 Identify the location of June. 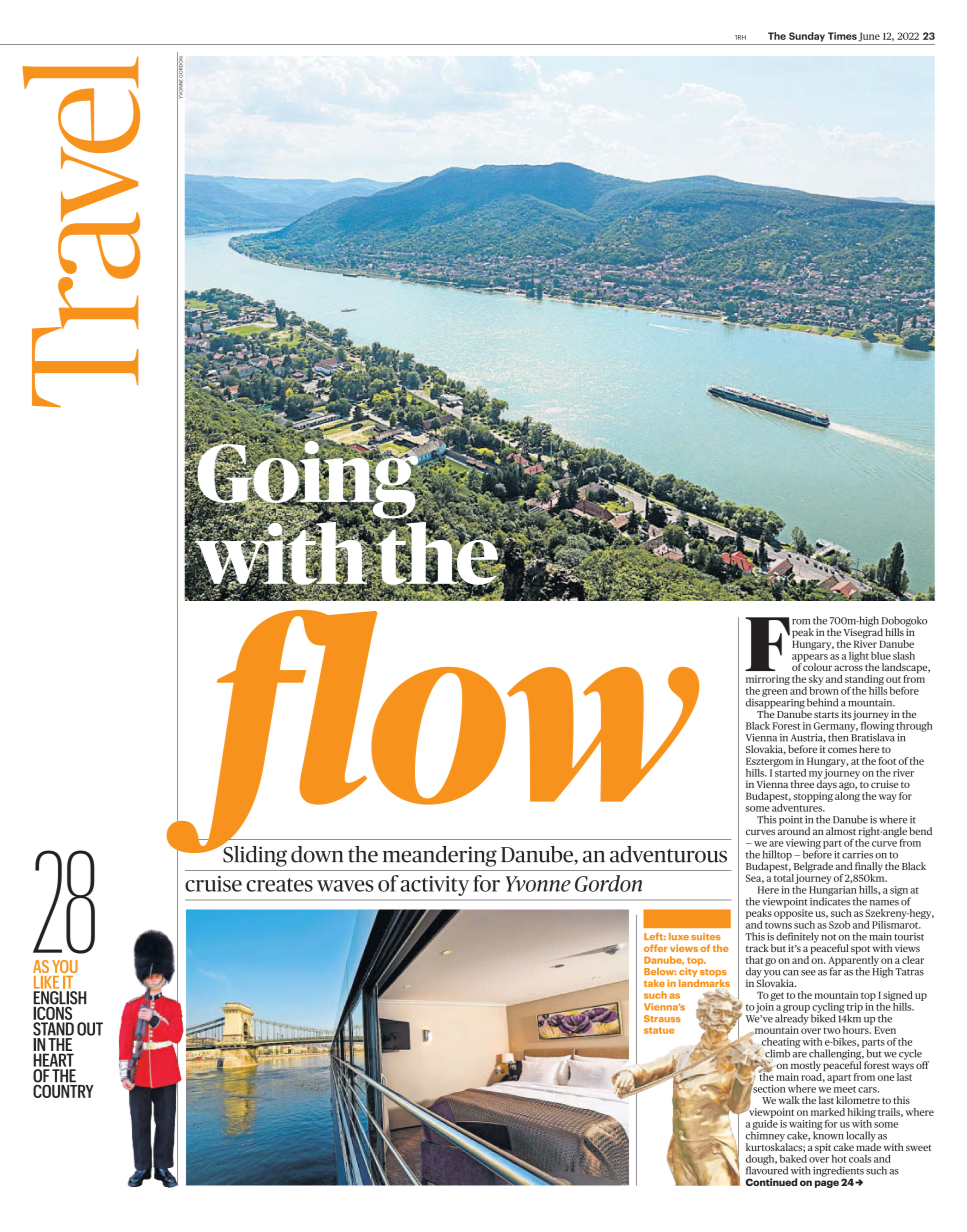
(869, 37).
